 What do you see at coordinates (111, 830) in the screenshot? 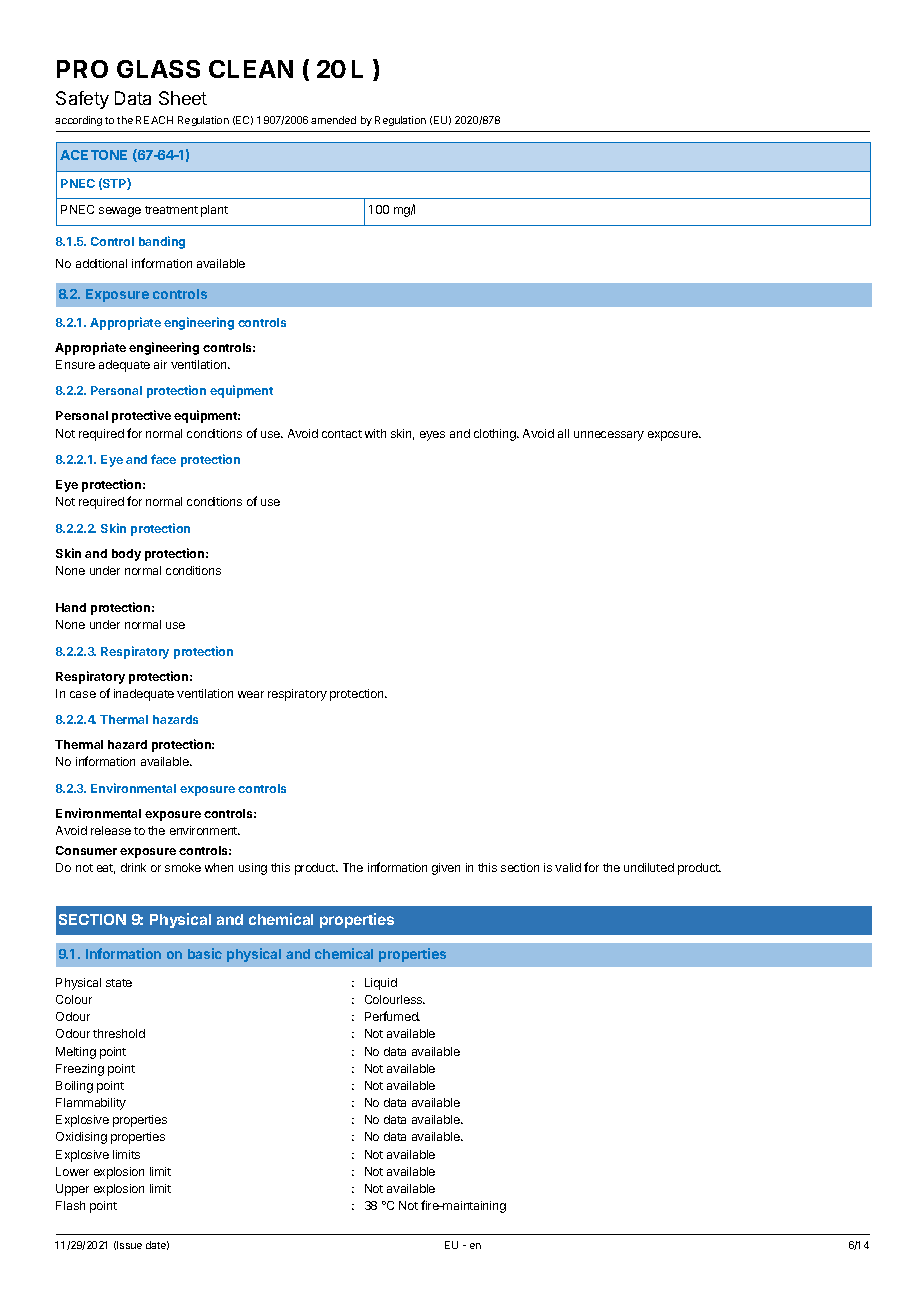
I see `release` at bounding box center [111, 830].
